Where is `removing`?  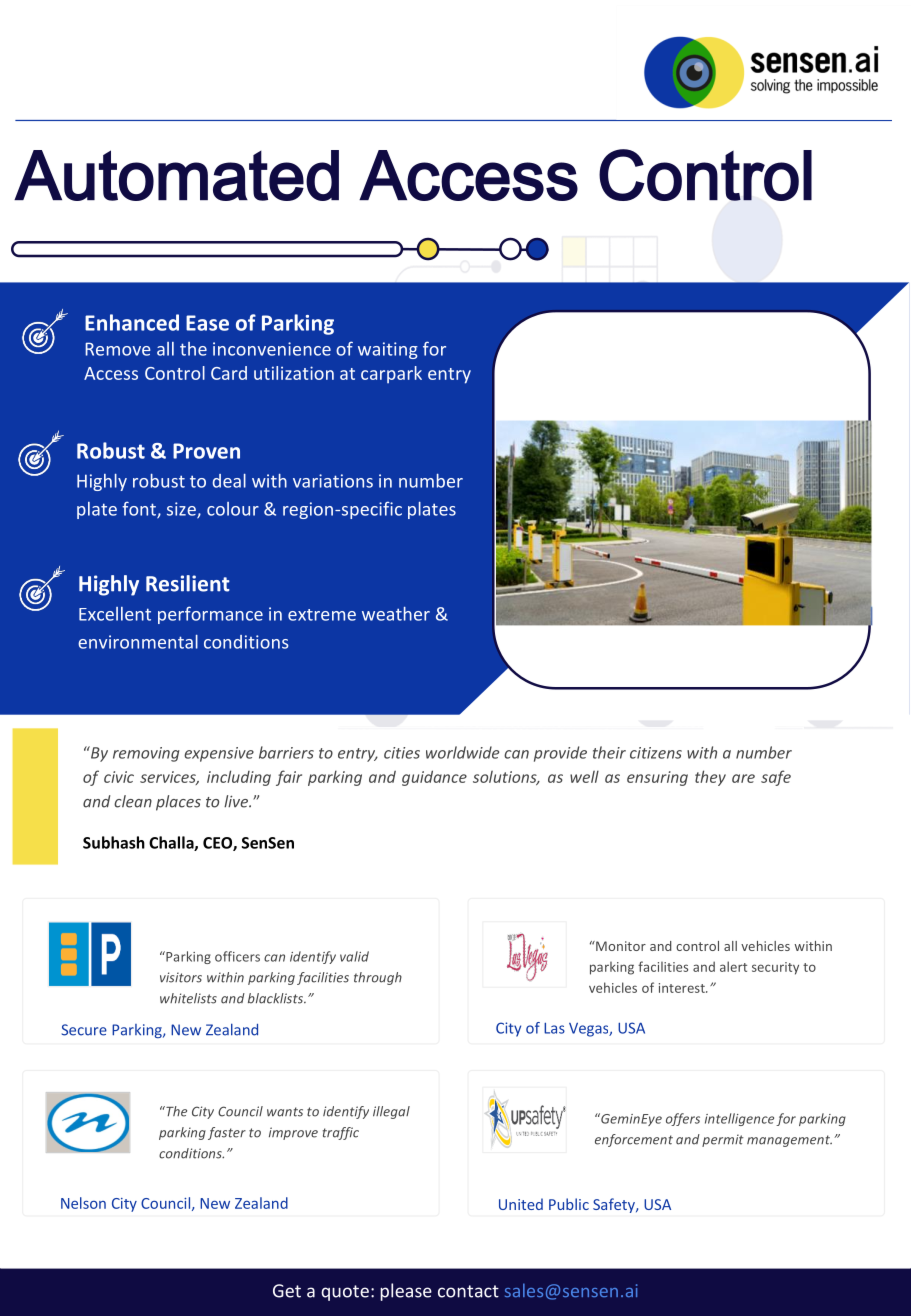 removing is located at coordinates (146, 754).
